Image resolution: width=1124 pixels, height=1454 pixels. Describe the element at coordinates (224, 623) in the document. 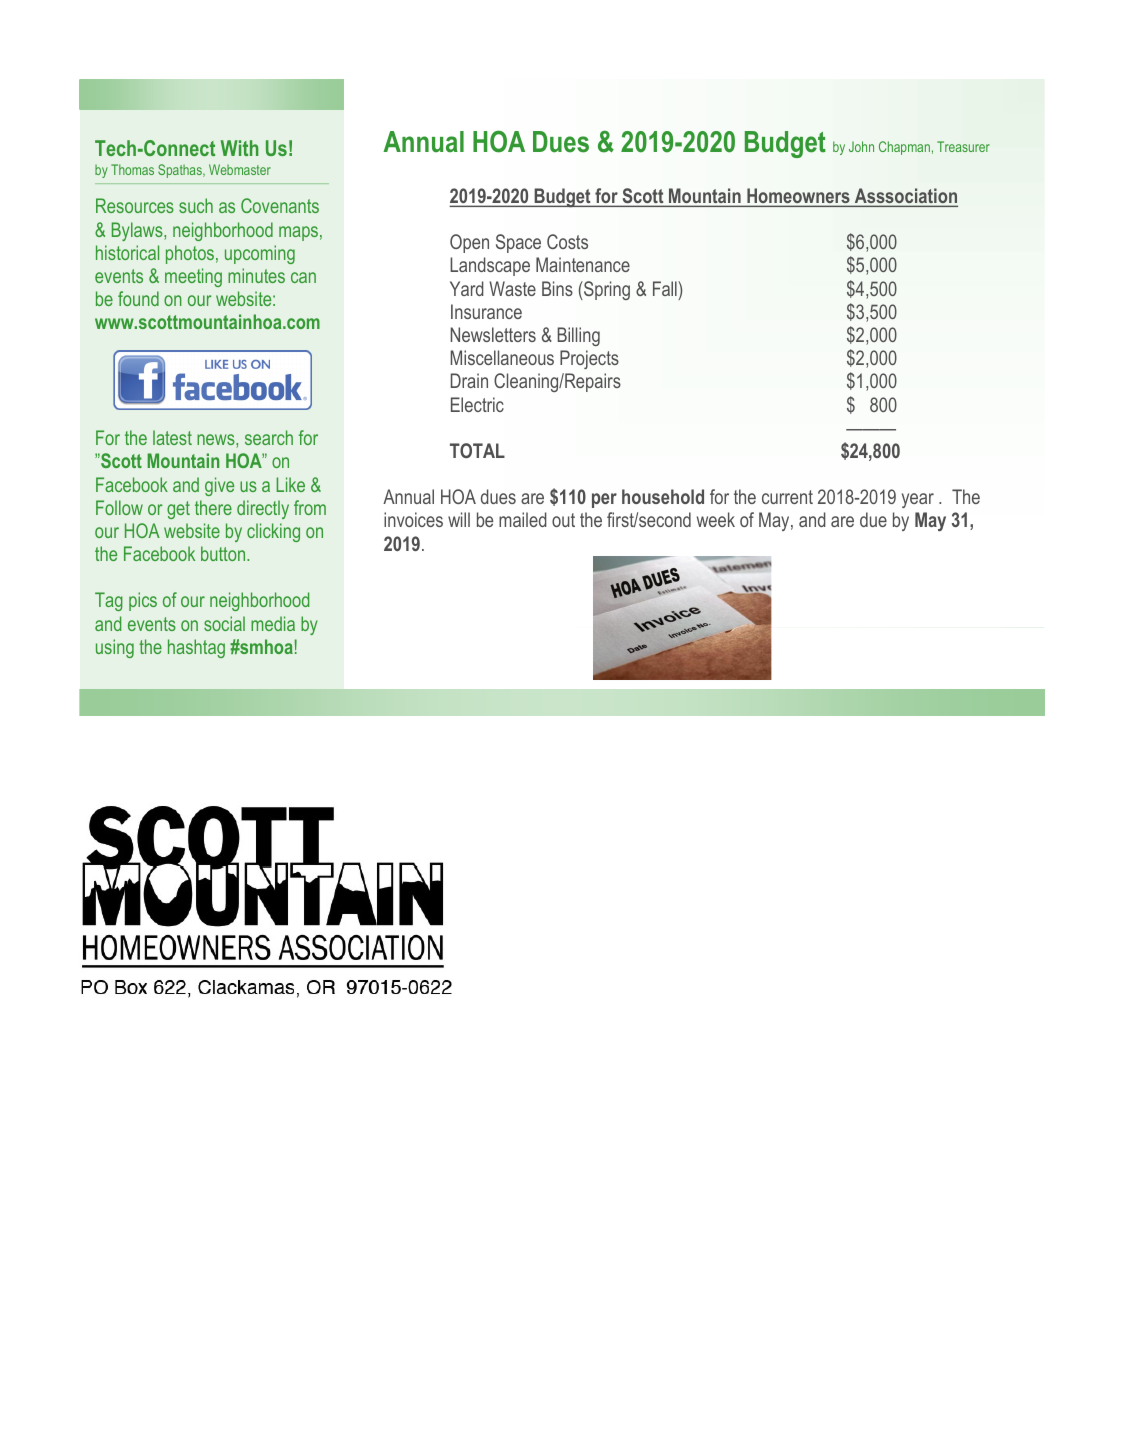

I see `social` at that location.
